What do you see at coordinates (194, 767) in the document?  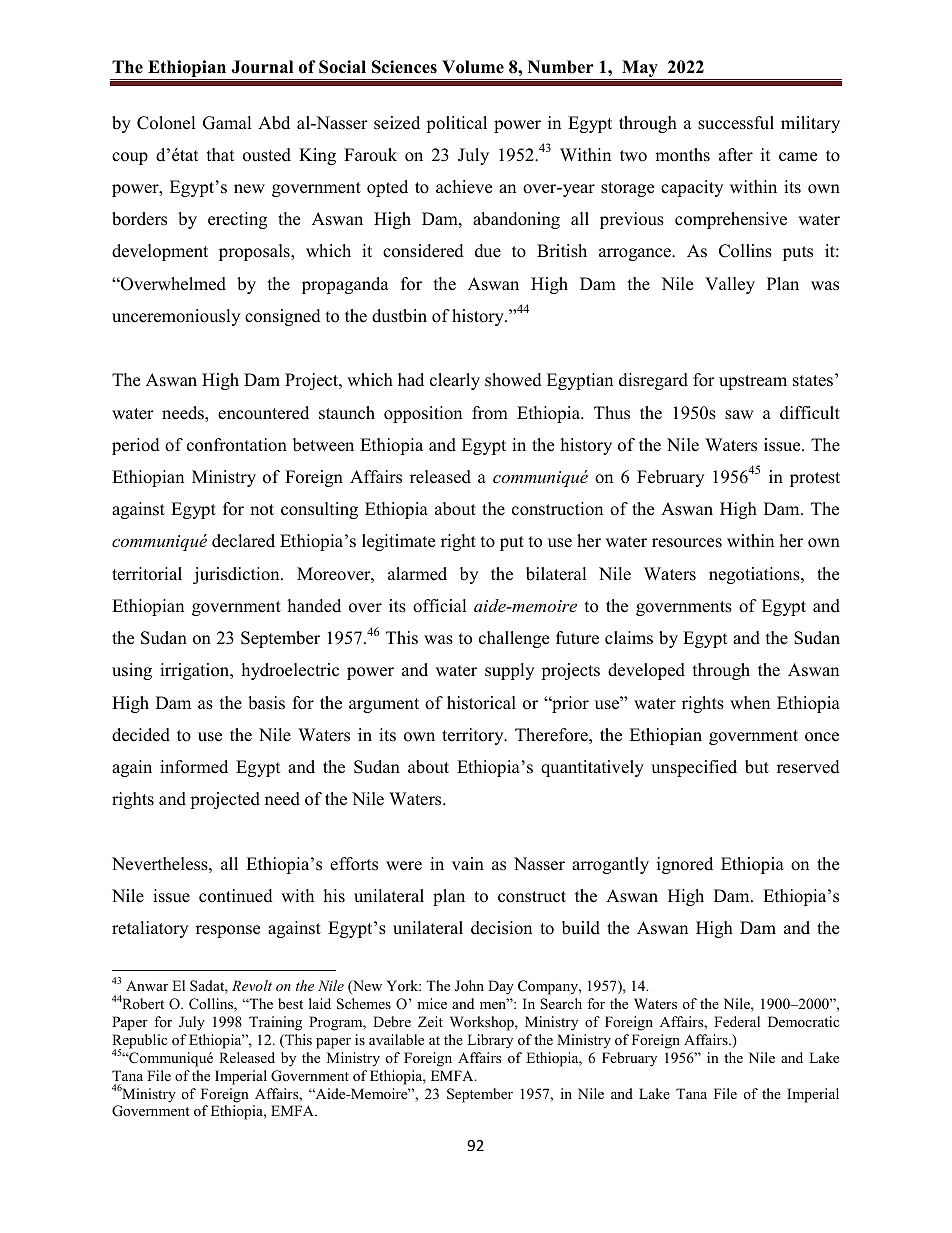 I see `informed` at bounding box center [194, 767].
